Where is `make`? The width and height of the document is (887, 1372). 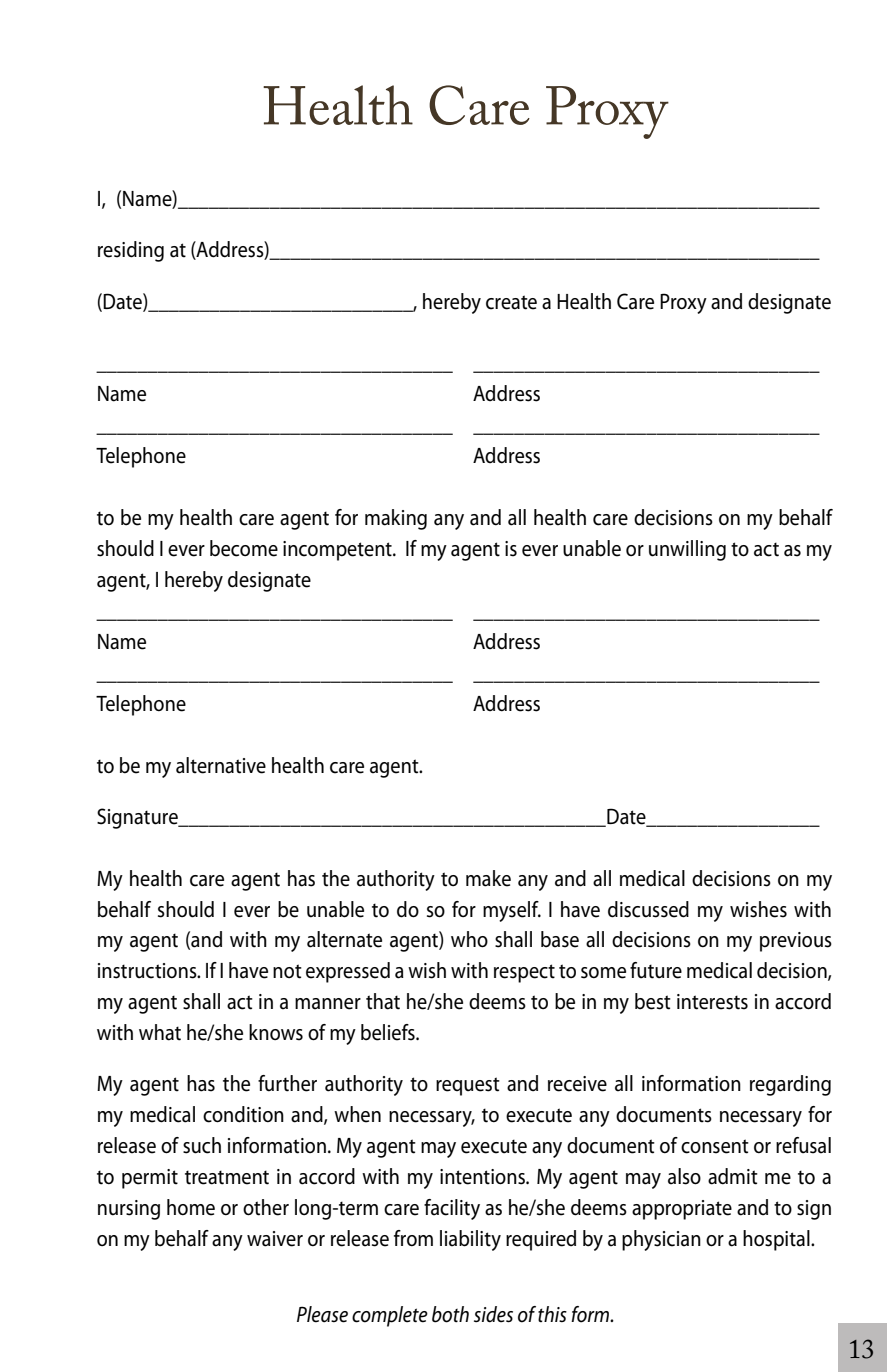 make is located at coordinates (488, 878).
